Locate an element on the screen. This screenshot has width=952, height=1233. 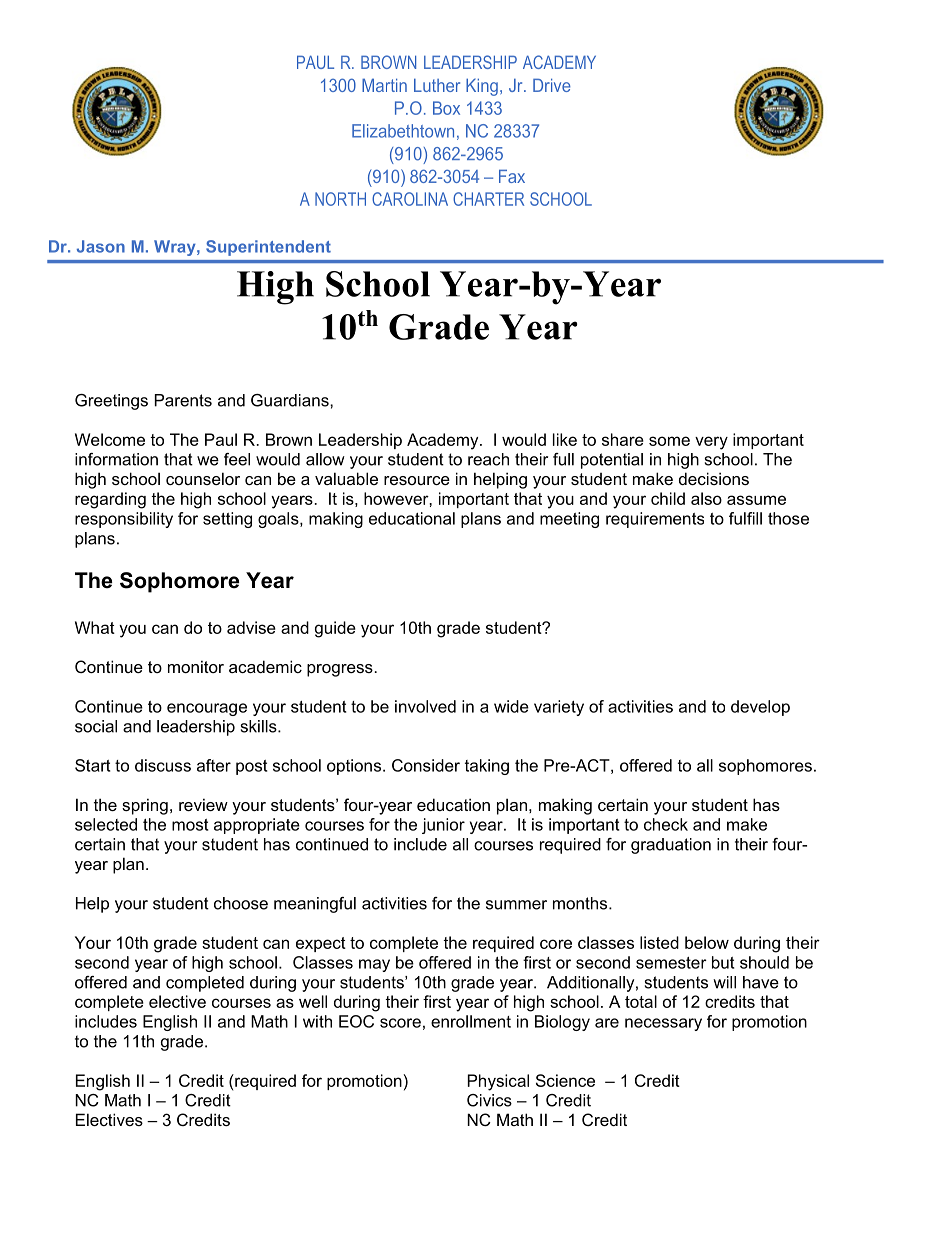
Wray is located at coordinates (176, 248).
